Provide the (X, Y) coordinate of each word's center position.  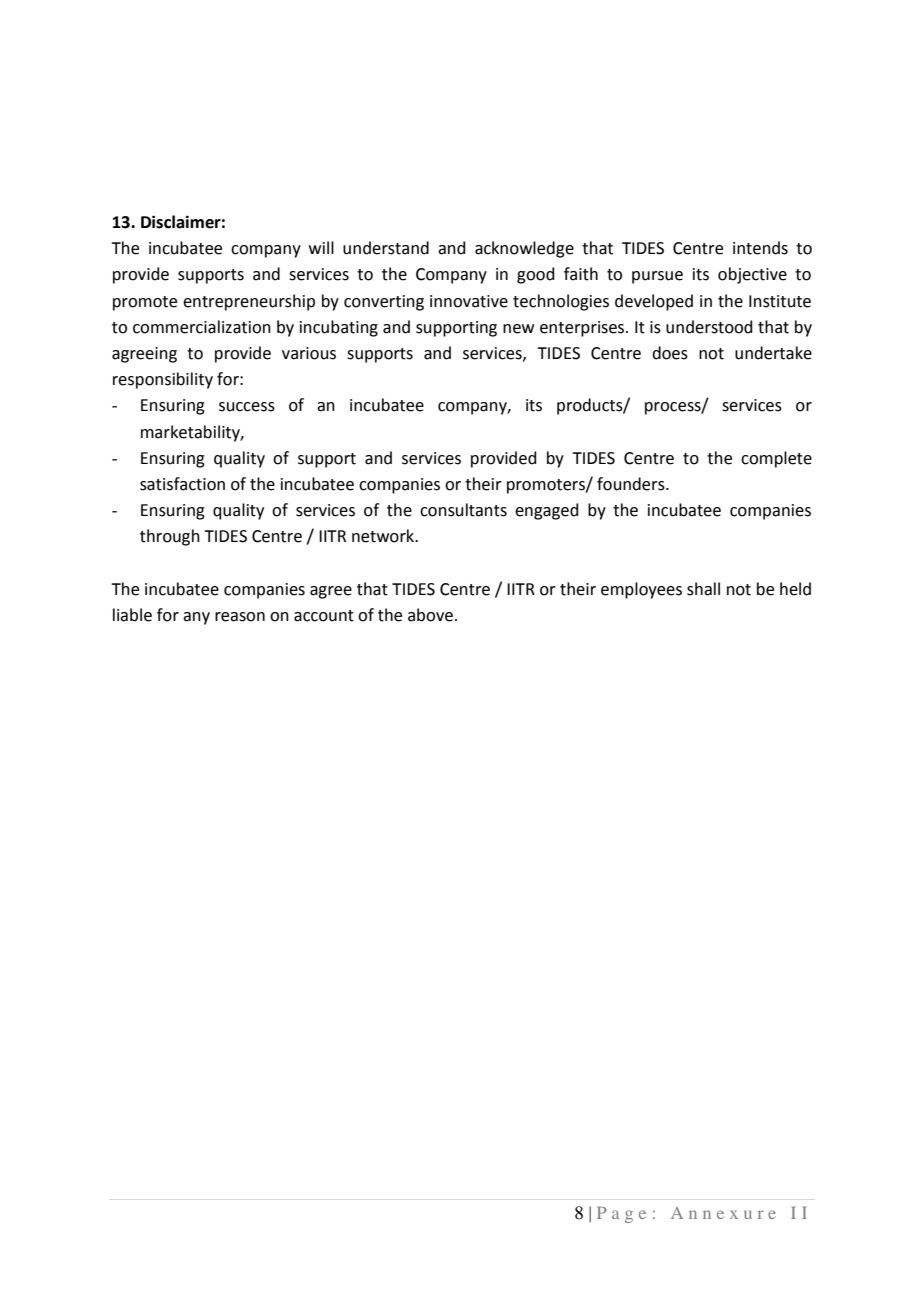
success (247, 407)
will (321, 247)
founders (632, 484)
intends (760, 248)
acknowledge (524, 249)
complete (776, 459)
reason (240, 617)
